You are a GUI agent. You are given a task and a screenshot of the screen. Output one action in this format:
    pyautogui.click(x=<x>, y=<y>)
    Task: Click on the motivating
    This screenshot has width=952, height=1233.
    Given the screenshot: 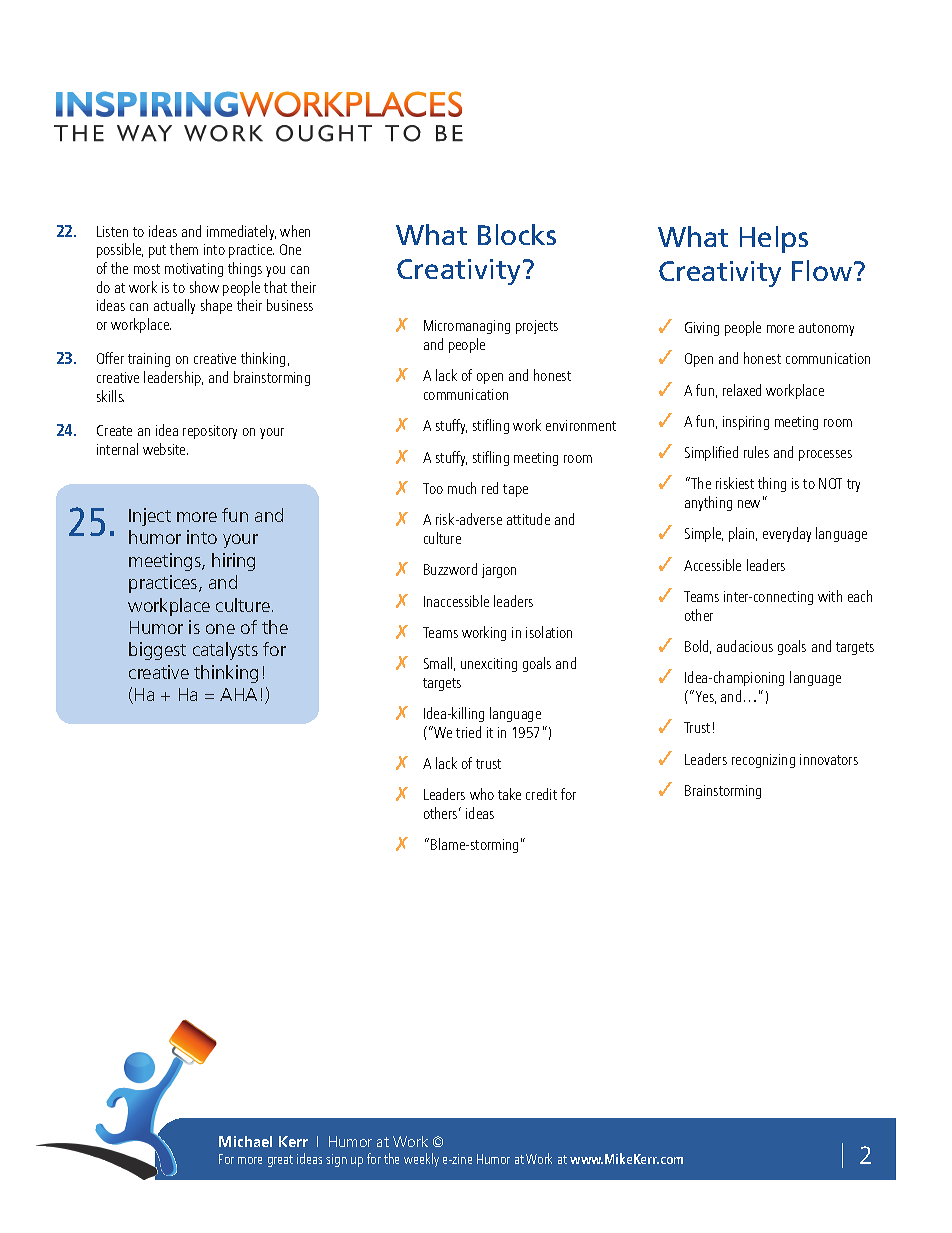 What is the action you would take?
    pyautogui.click(x=194, y=270)
